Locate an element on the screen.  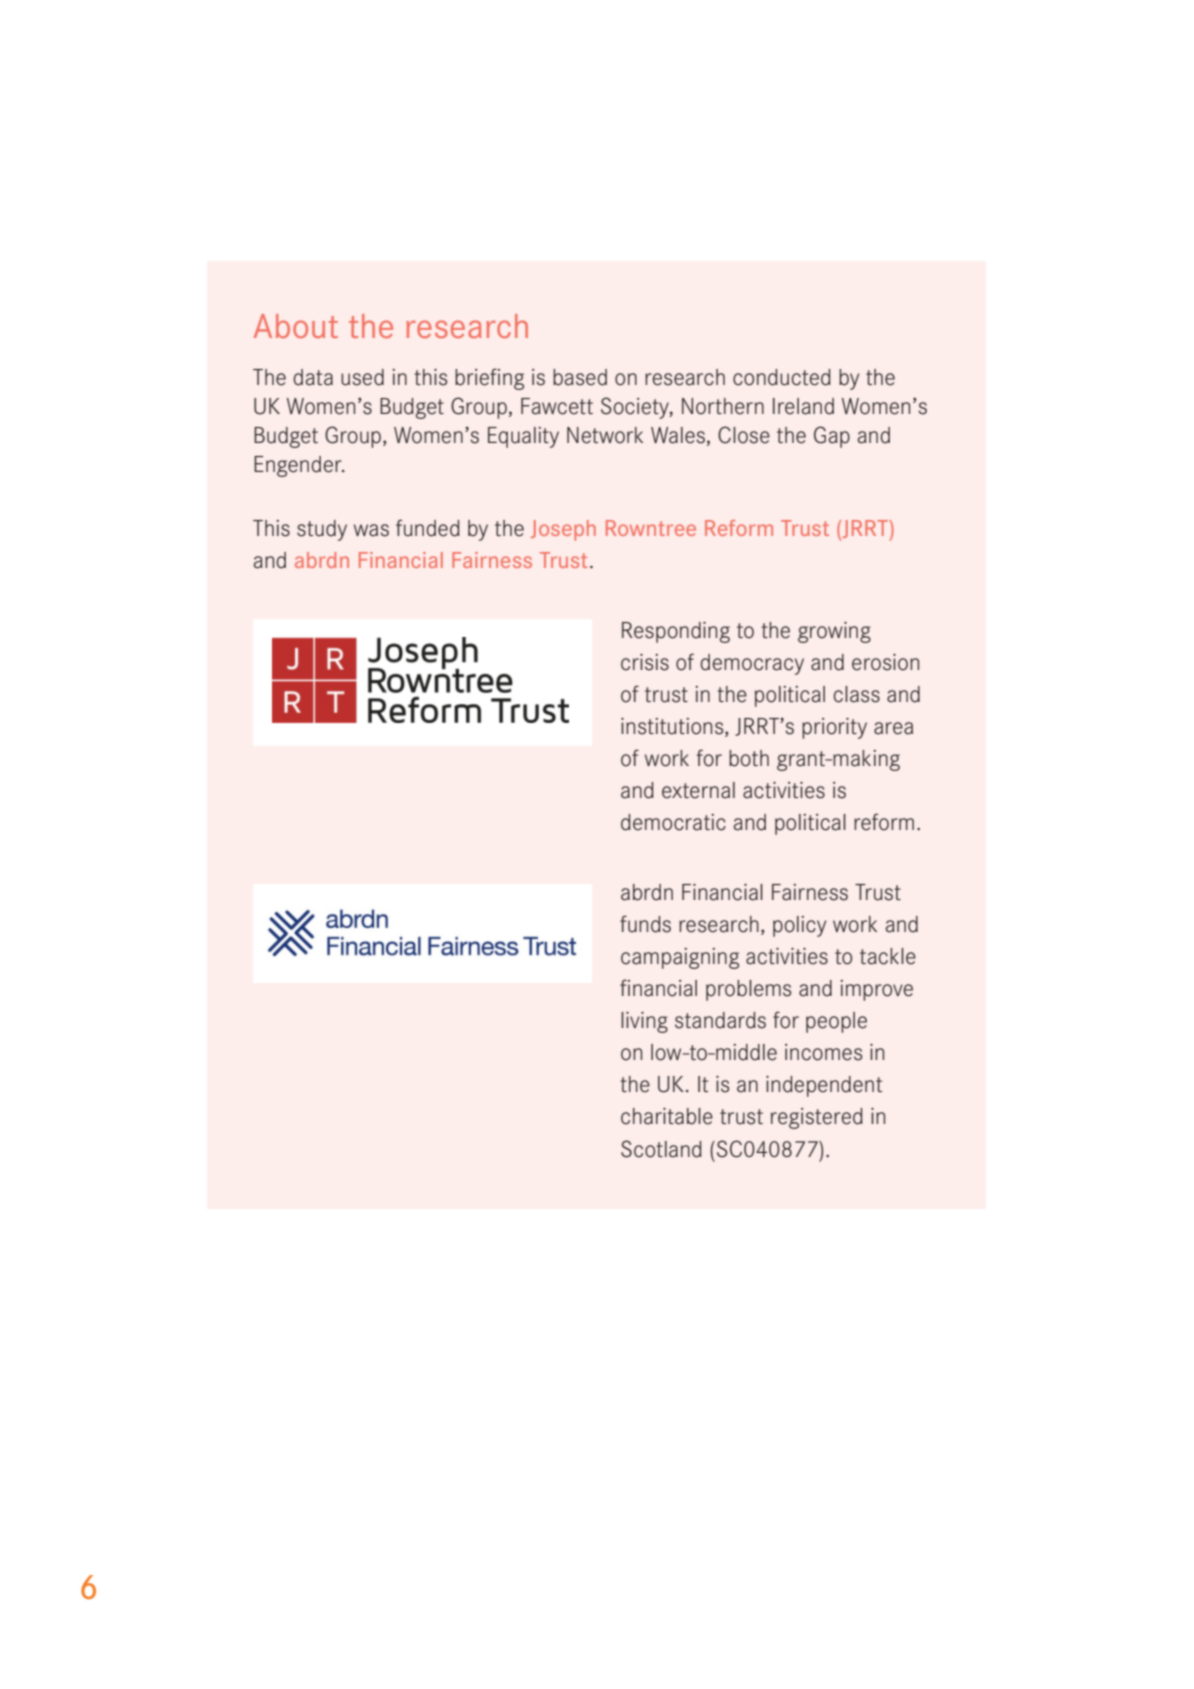
charitable is located at coordinates (667, 1116).
